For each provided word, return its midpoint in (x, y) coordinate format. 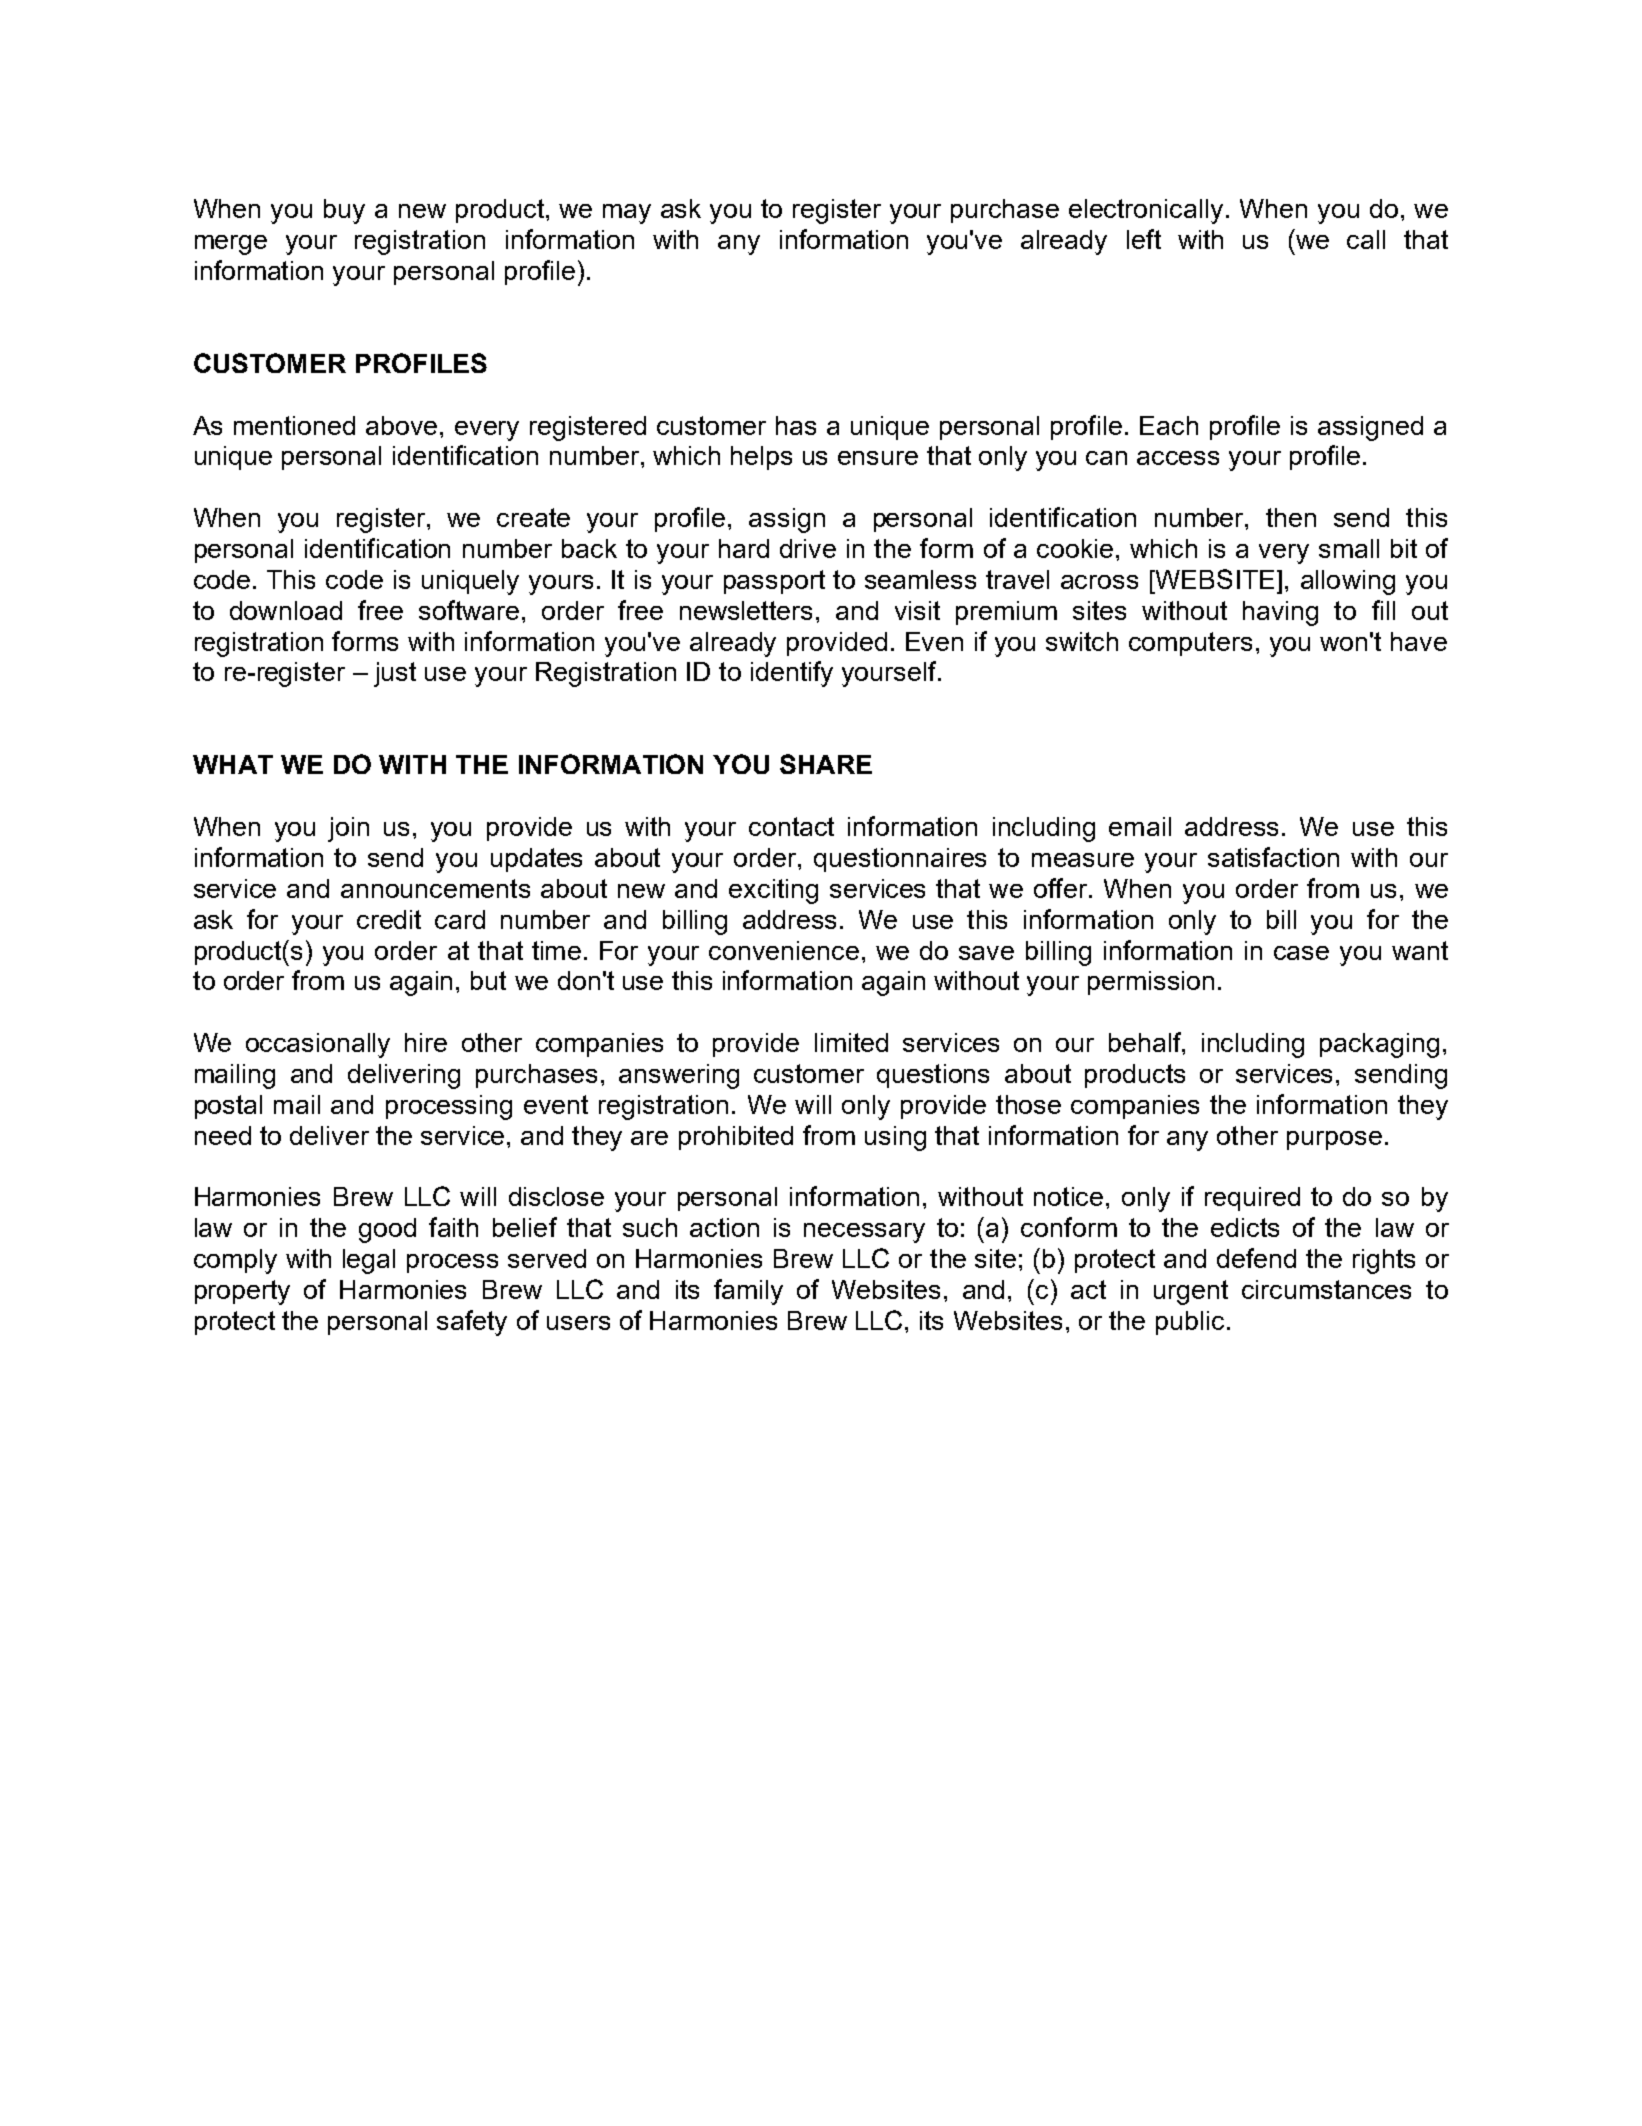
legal (369, 1261)
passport (774, 582)
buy (344, 211)
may (627, 214)
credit (389, 919)
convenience (784, 950)
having (1280, 613)
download (286, 610)
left (1144, 239)
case (1301, 953)
